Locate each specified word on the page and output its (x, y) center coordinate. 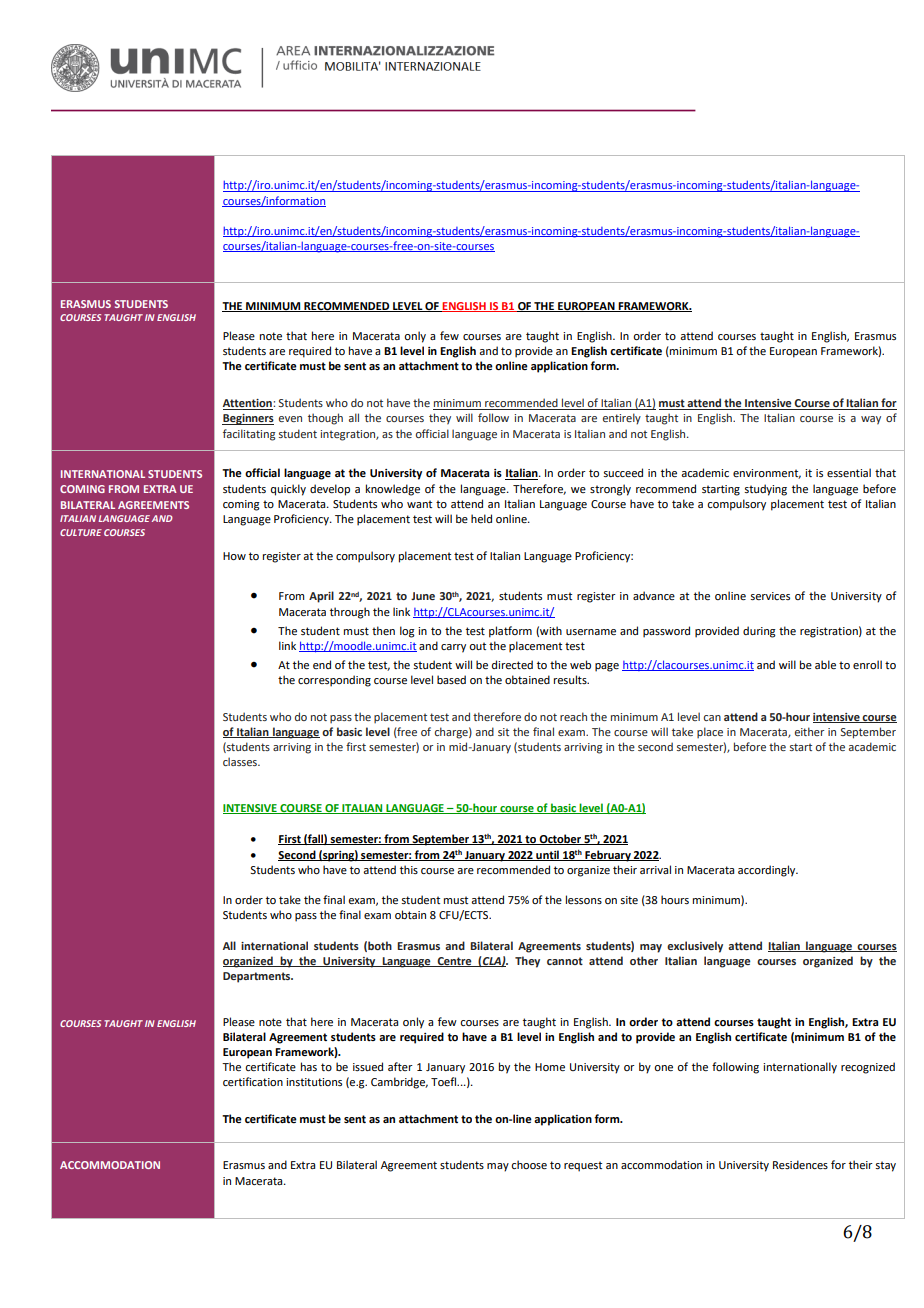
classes (241, 761)
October (561, 839)
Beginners (248, 419)
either (809, 731)
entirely (622, 419)
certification (253, 1081)
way (871, 420)
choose (529, 1164)
